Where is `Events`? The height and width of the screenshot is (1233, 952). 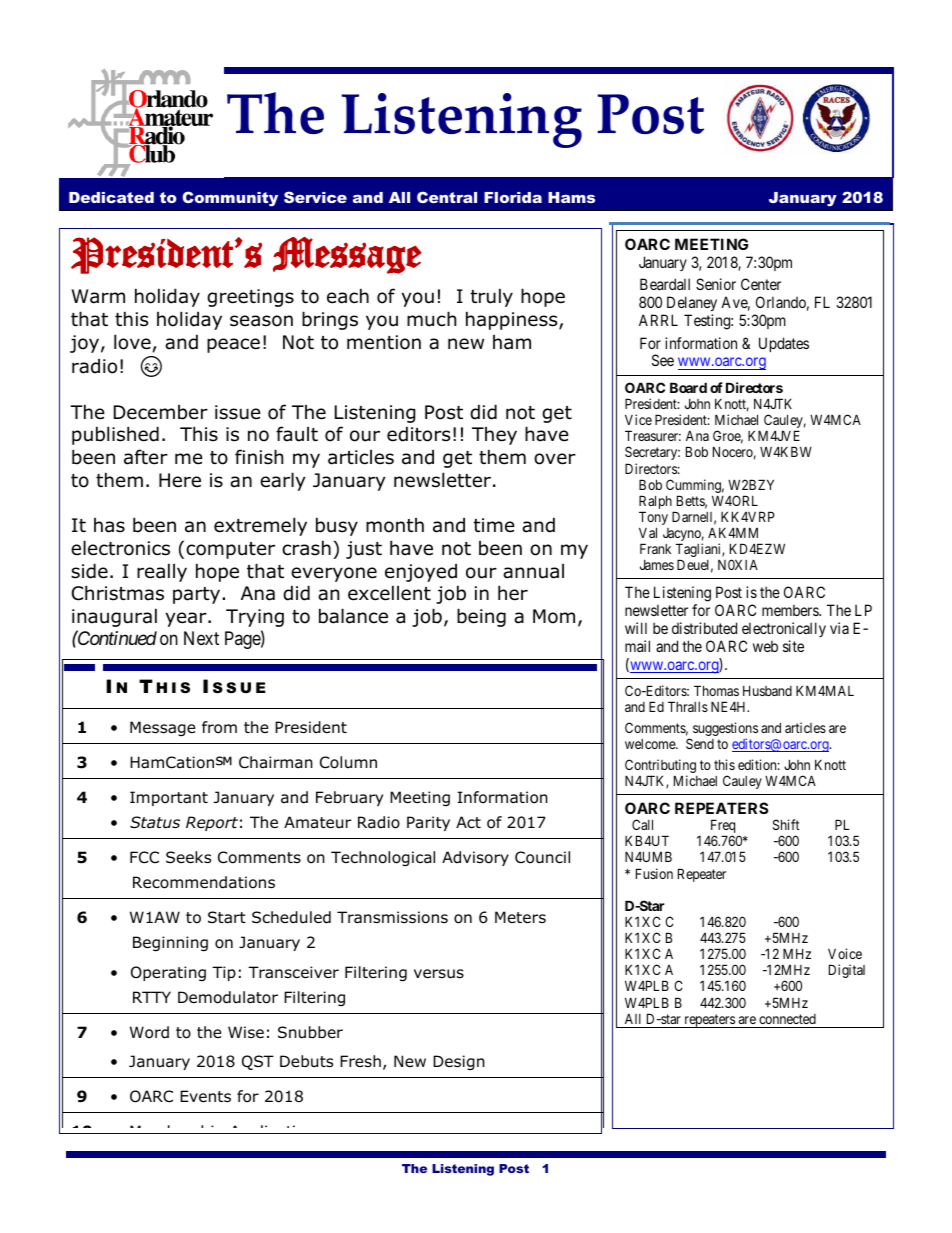 Events is located at coordinates (205, 1096).
